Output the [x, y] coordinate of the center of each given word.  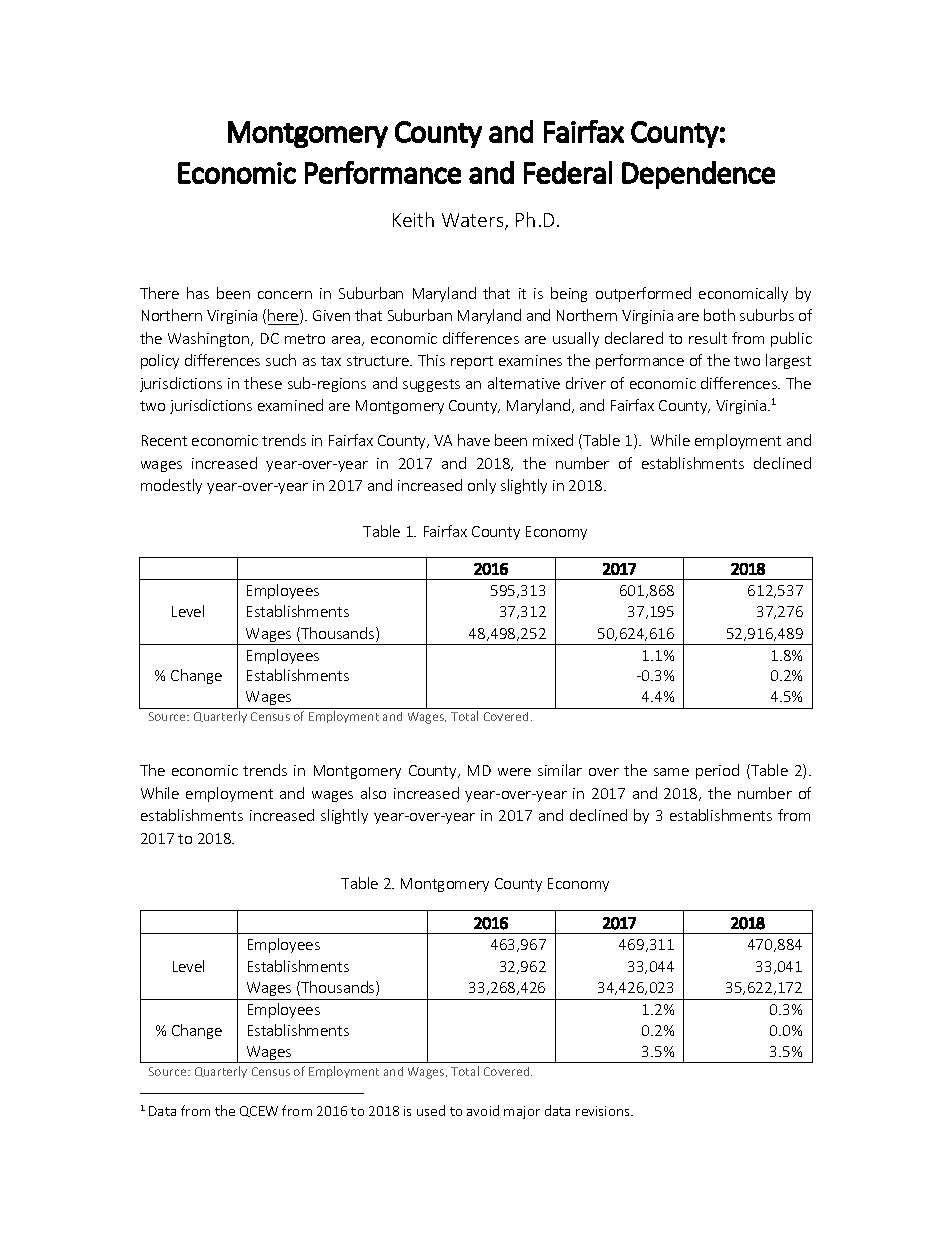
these [263, 383]
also [373, 793]
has [198, 293]
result [708, 338]
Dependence [698, 175]
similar [560, 770]
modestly [171, 486]
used [431, 1110]
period [717, 771]
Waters [474, 221]
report [472, 362]
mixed [553, 440]
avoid [483, 1110]
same [671, 772]
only [482, 486]
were [514, 772]
